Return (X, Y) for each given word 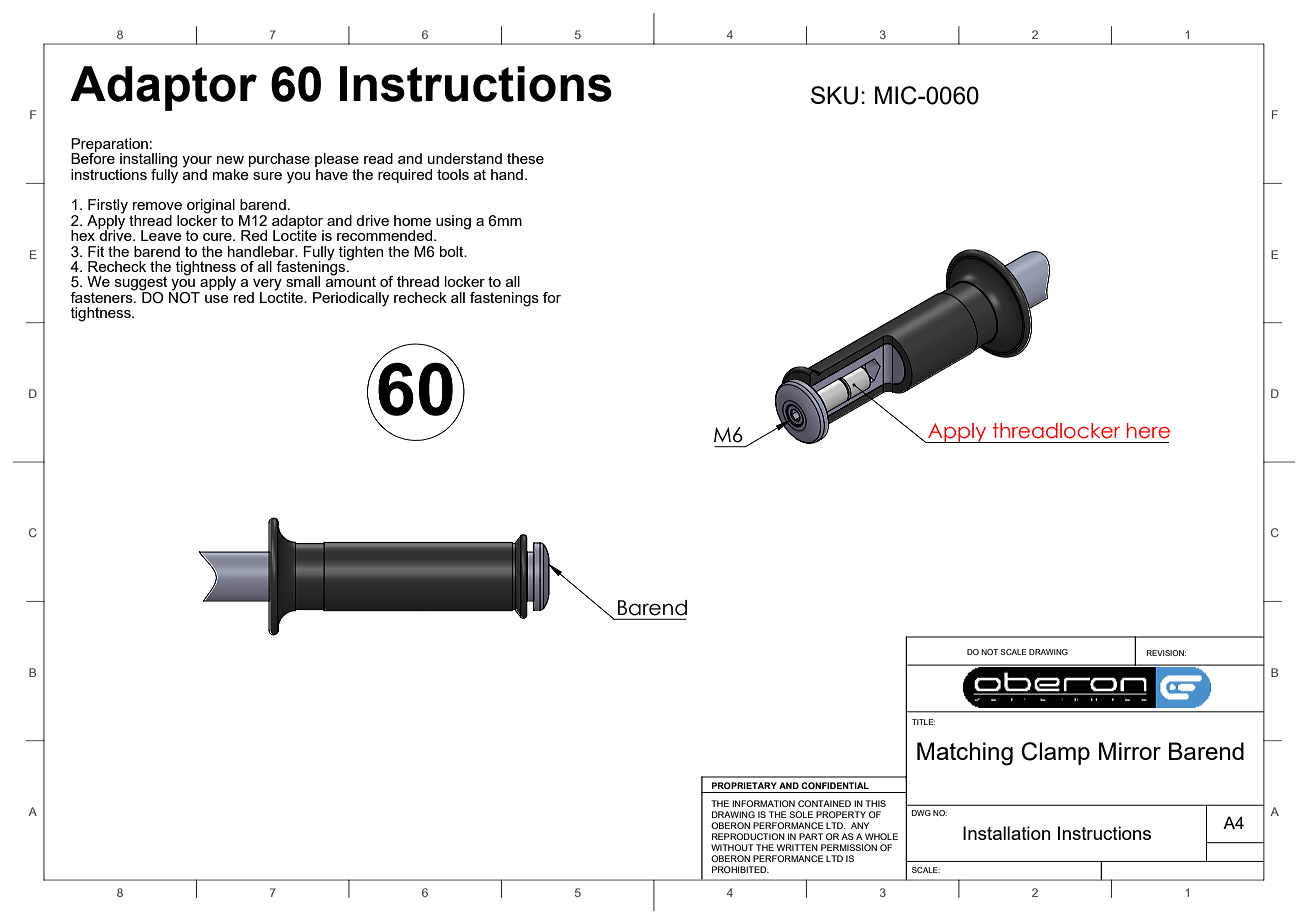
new (230, 160)
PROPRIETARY (744, 785)
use (217, 299)
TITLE (923, 722)
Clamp (1055, 753)
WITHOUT (732, 847)
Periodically (351, 299)
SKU (834, 95)
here (1148, 431)
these (525, 158)
